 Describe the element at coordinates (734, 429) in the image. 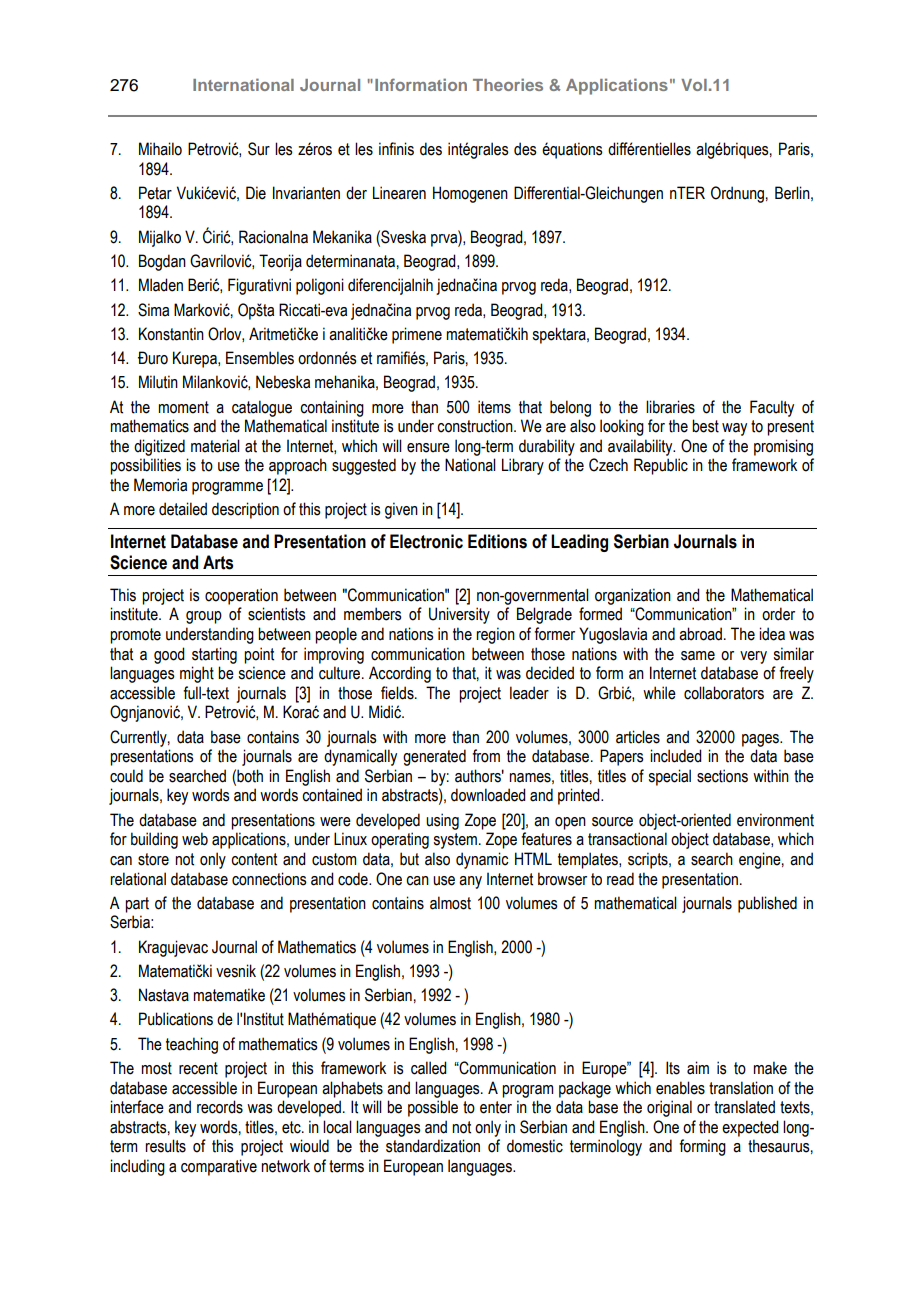

I see `way` at that location.
